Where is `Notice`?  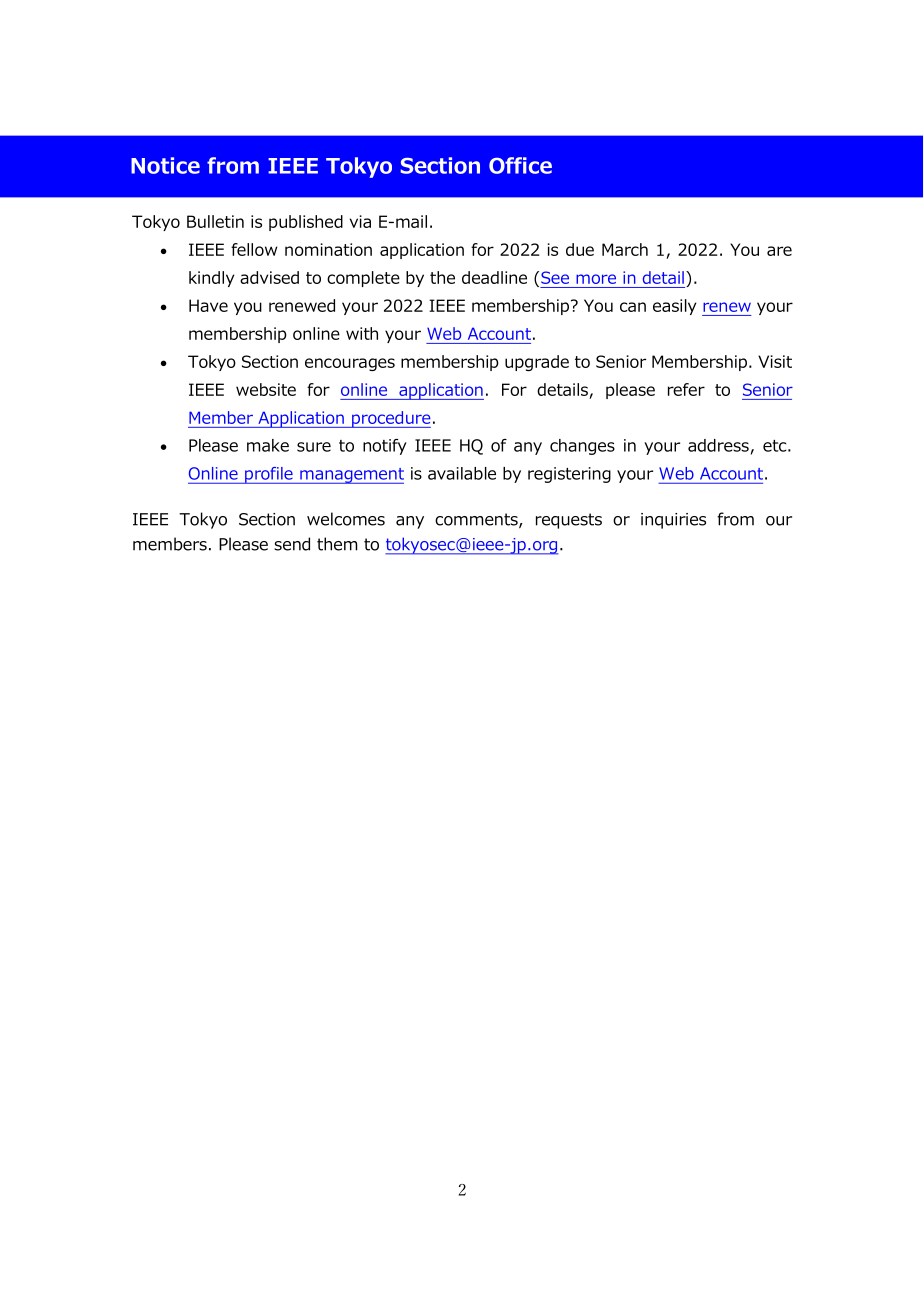
Notice is located at coordinates (165, 165).
